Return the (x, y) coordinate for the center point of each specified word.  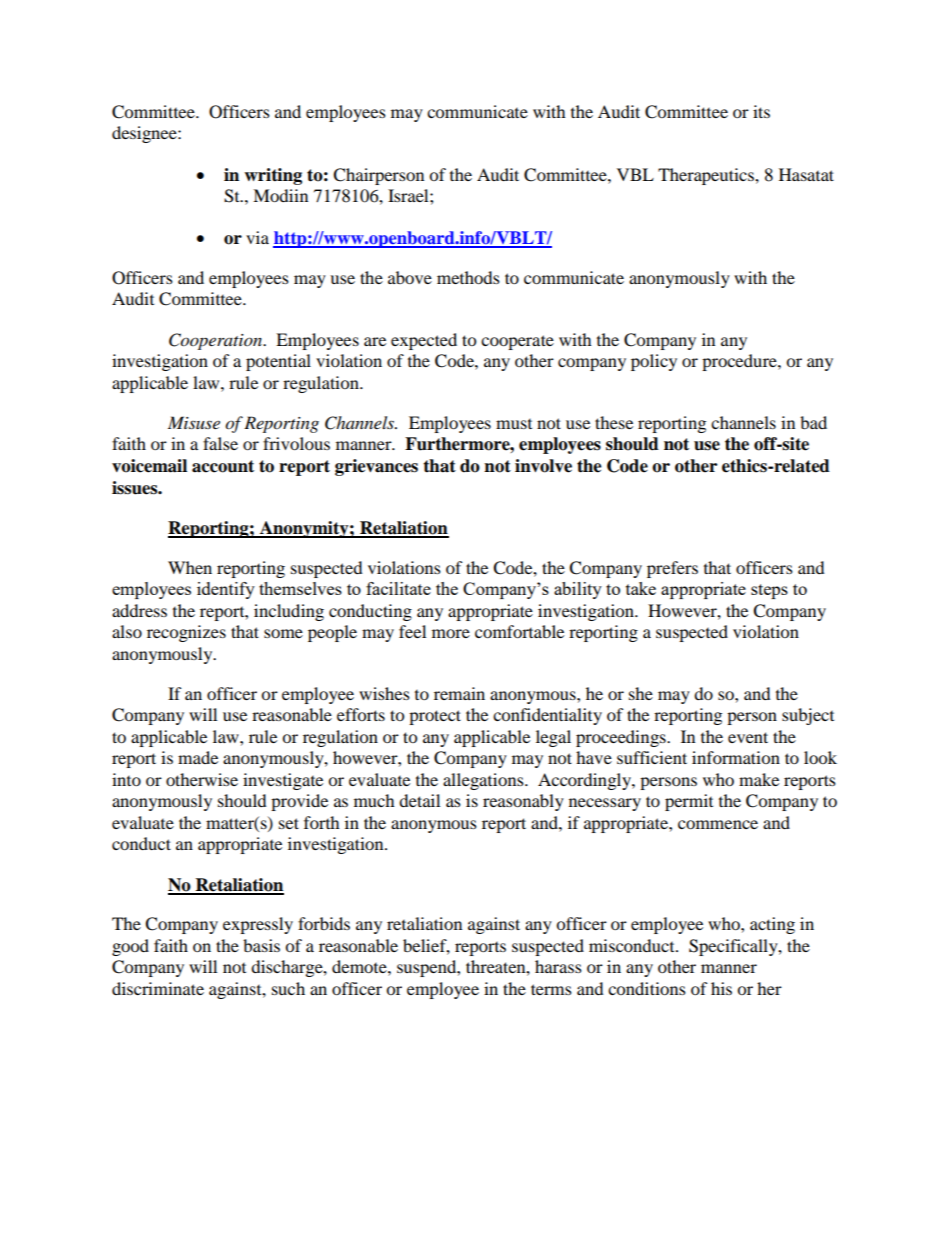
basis (261, 945)
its (761, 111)
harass (558, 966)
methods (468, 277)
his (721, 988)
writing (273, 176)
